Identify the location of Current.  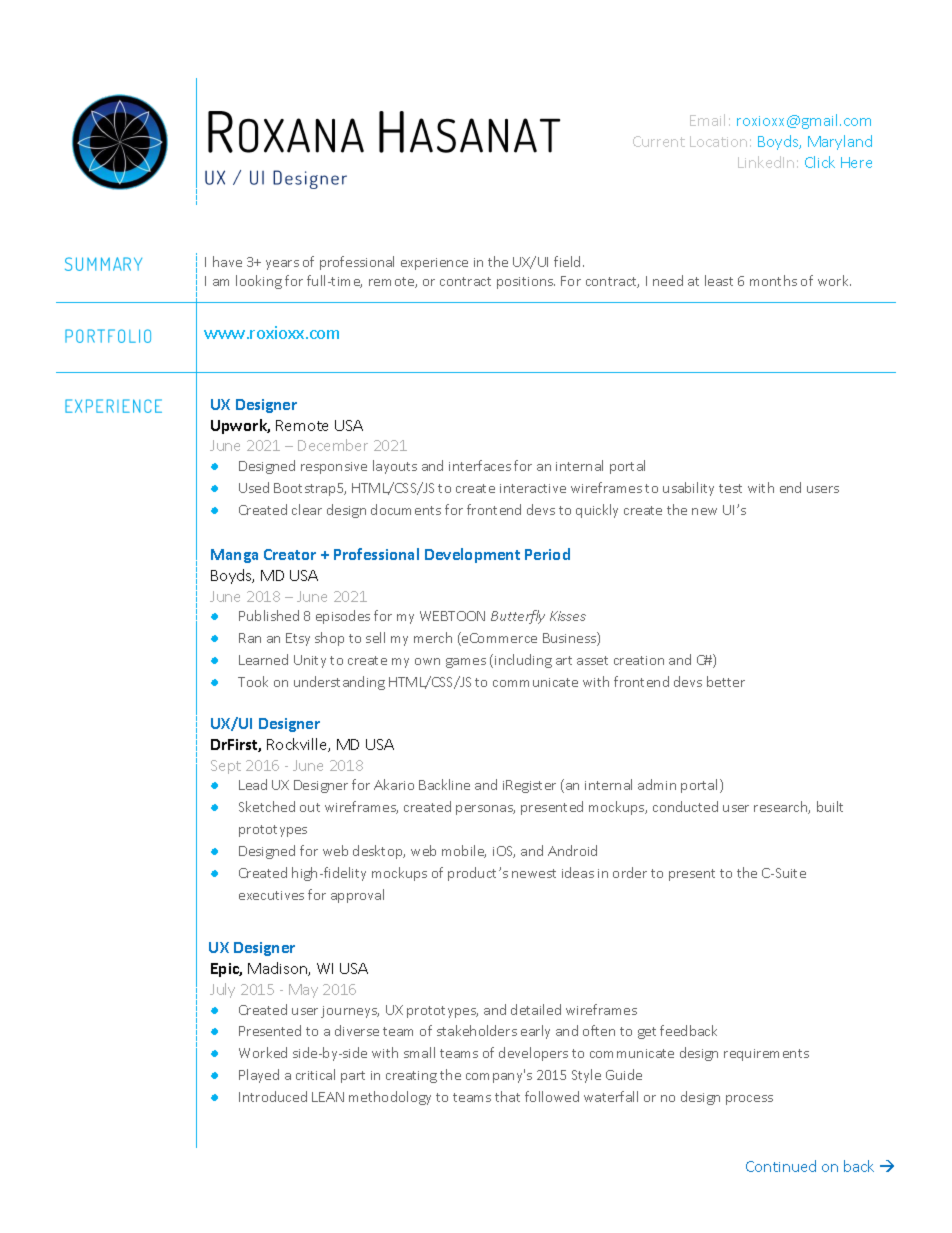
(659, 141).
